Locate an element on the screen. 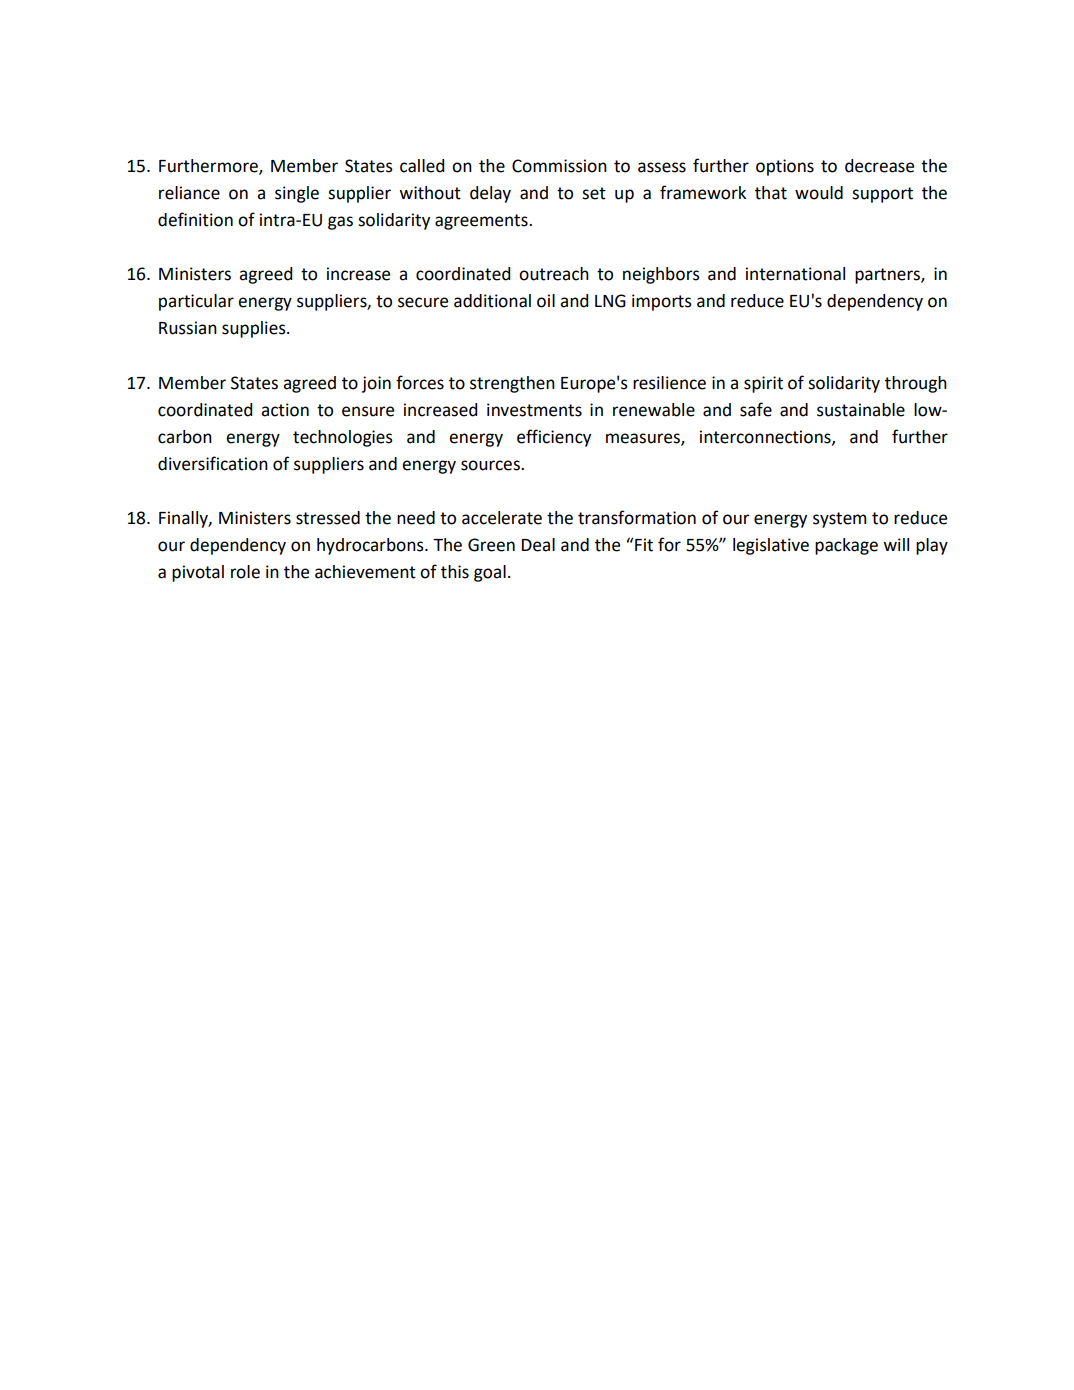 Image resolution: width=1074 pixels, height=1390 pixels. interconnections is located at coordinates (766, 437).
